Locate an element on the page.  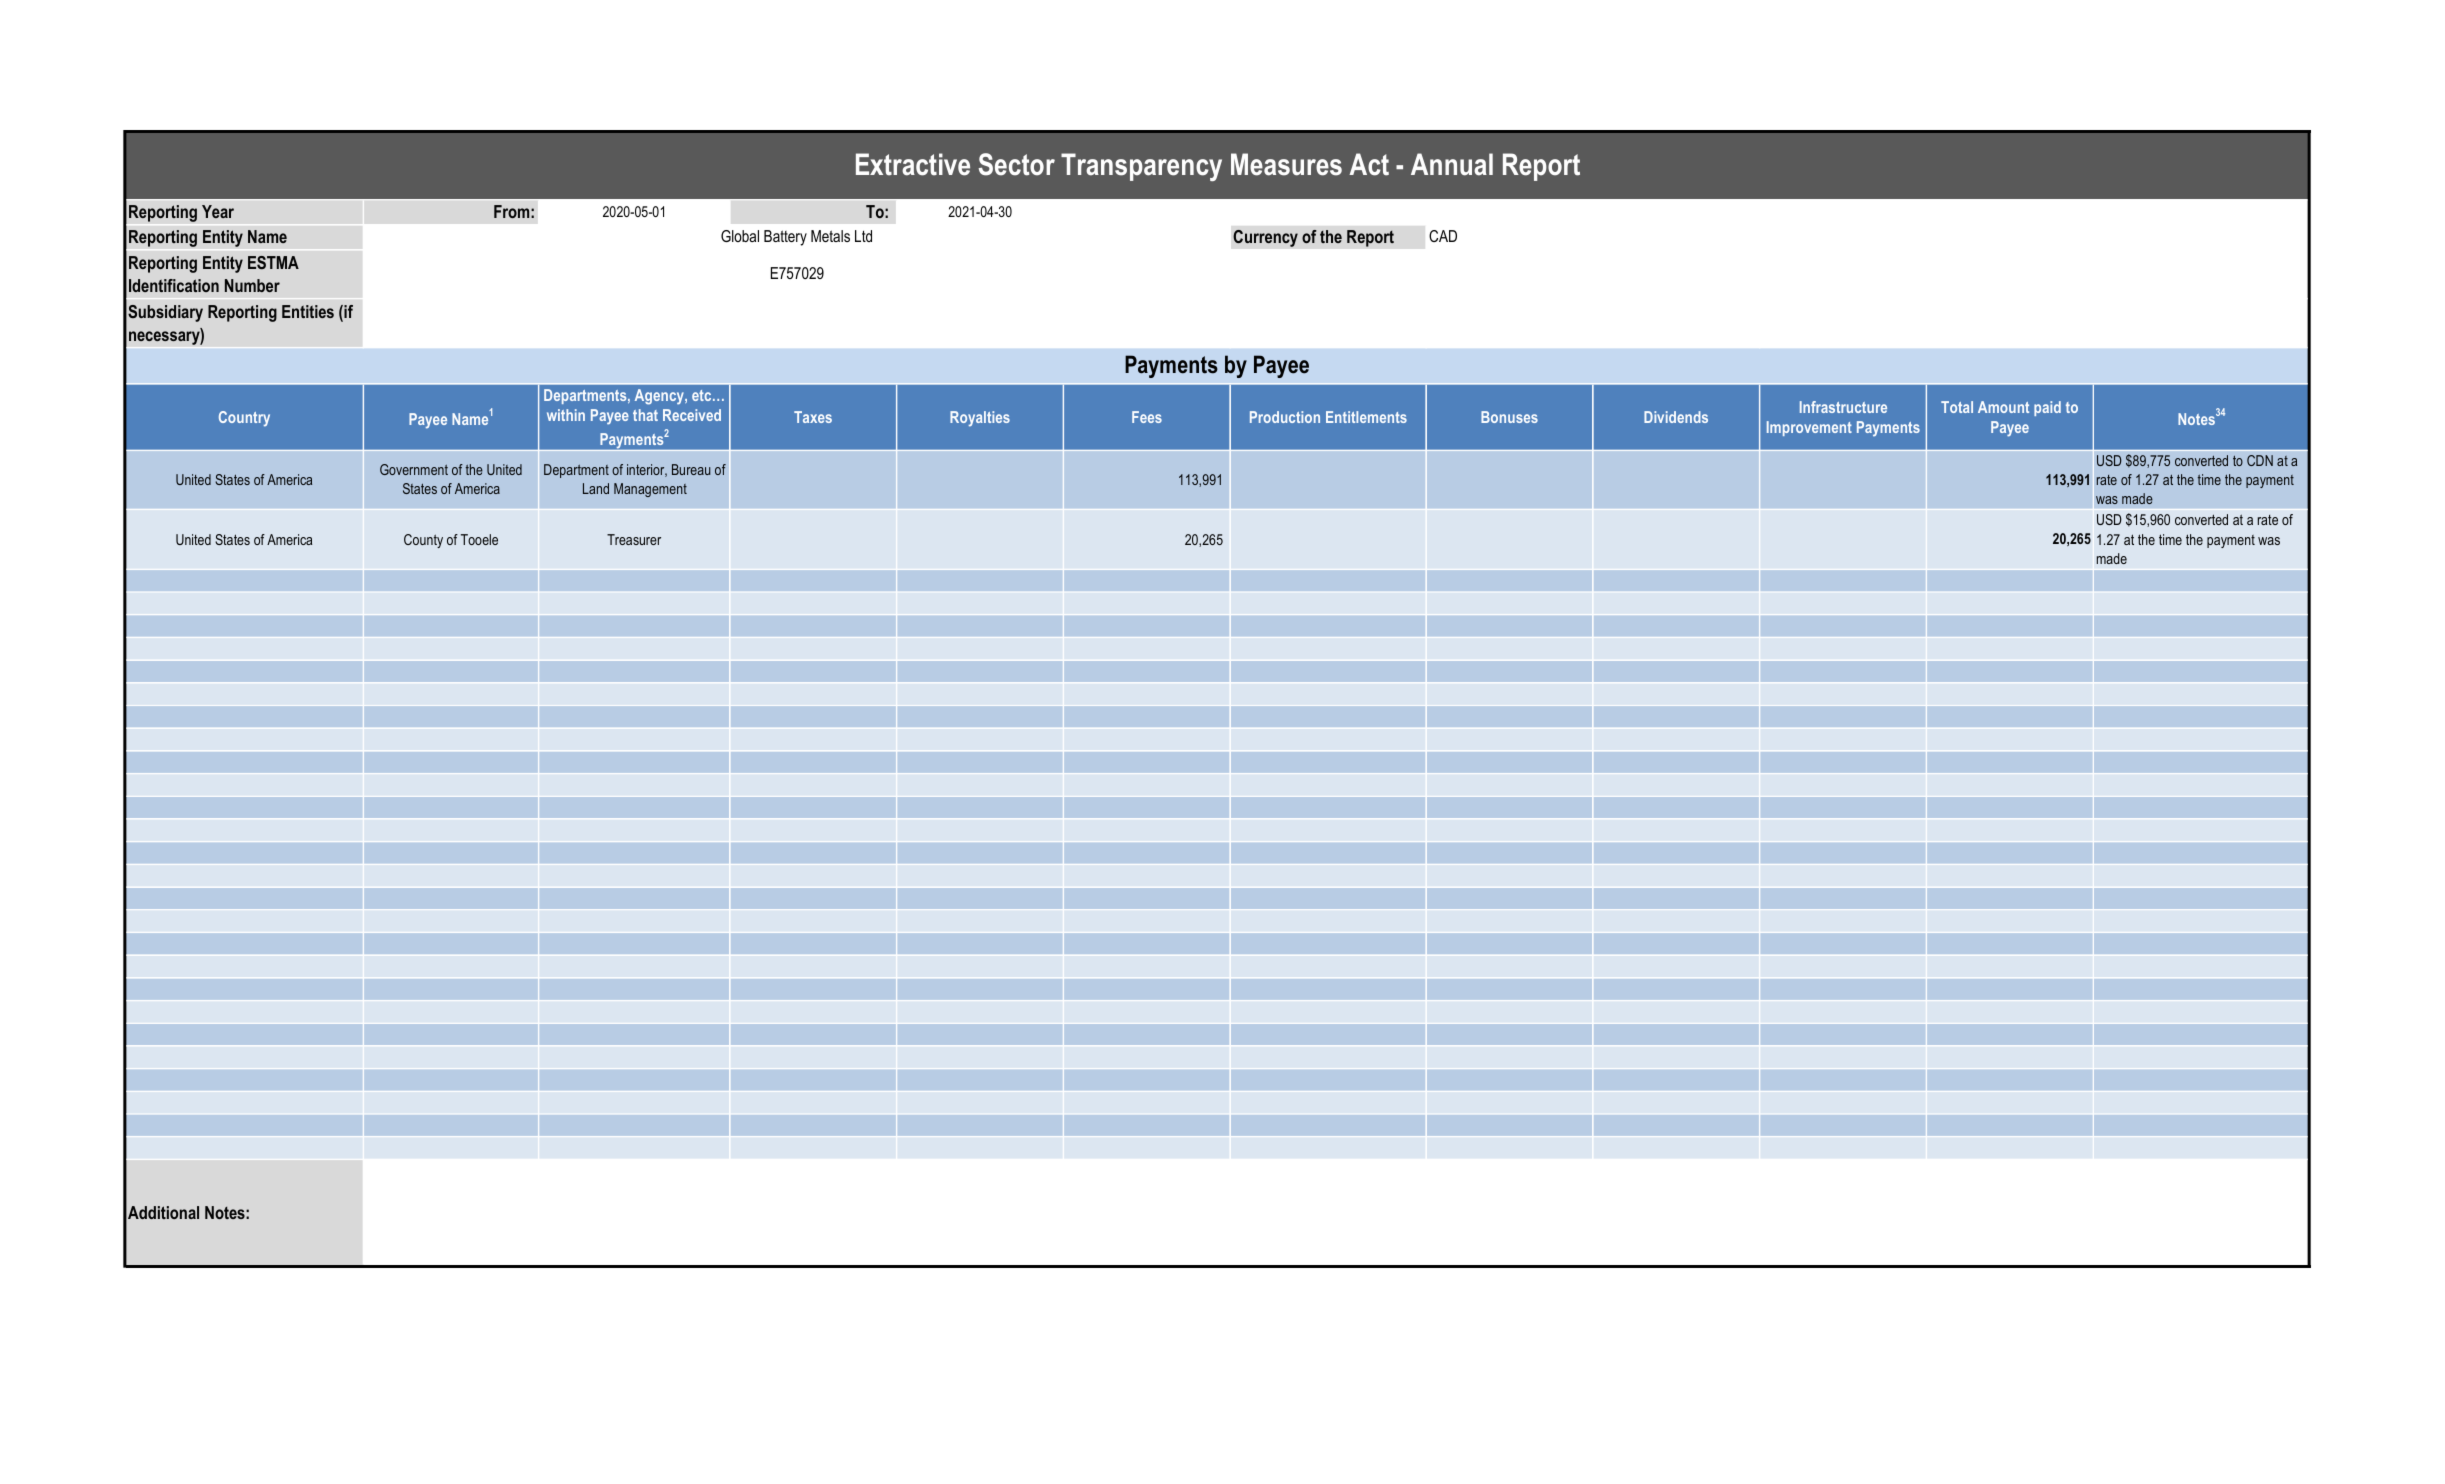
Year is located at coordinates (218, 211).
